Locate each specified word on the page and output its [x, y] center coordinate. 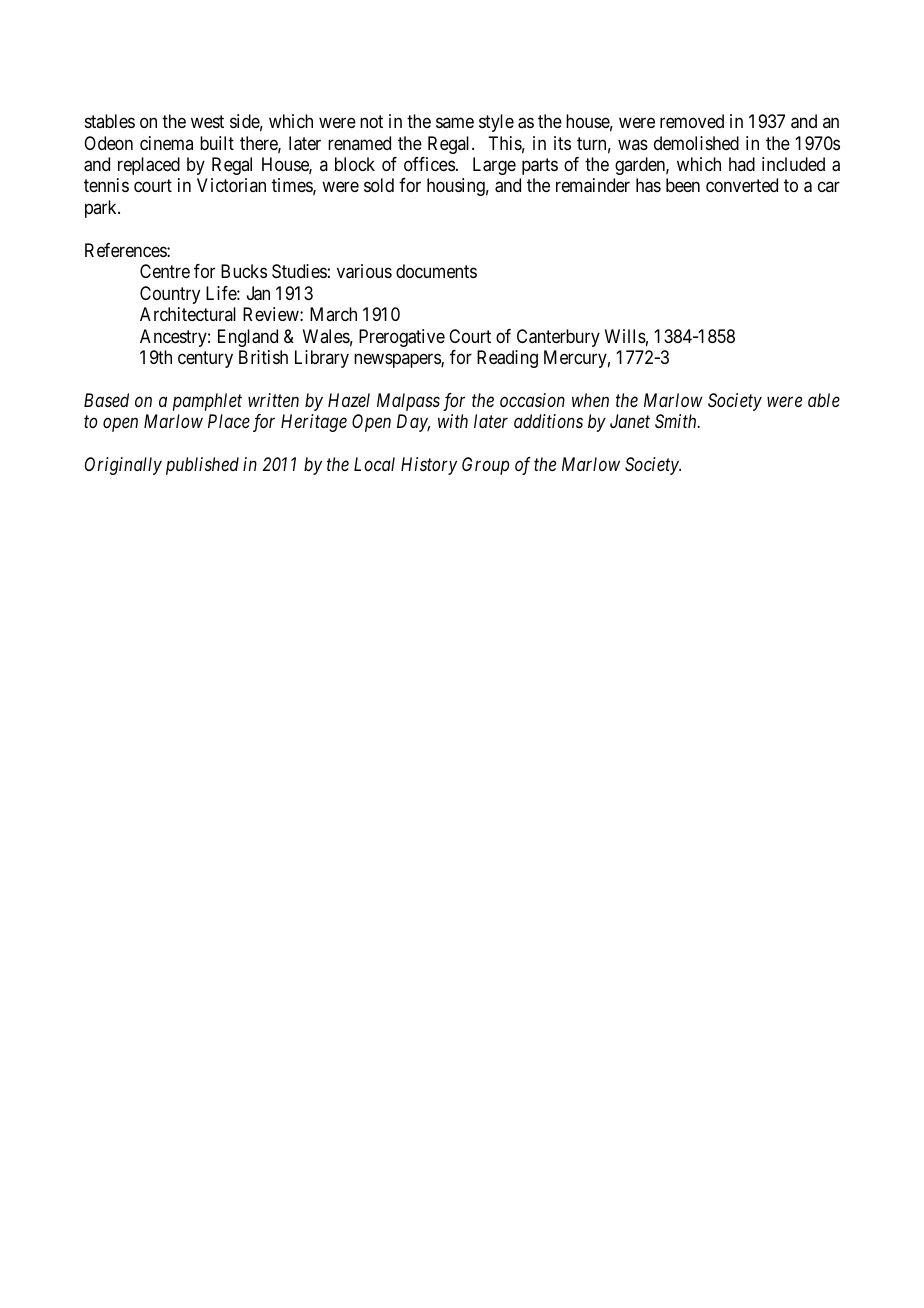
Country [170, 295]
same [455, 123]
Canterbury [558, 338]
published [202, 466]
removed [692, 121]
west [207, 121]
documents [436, 271]
